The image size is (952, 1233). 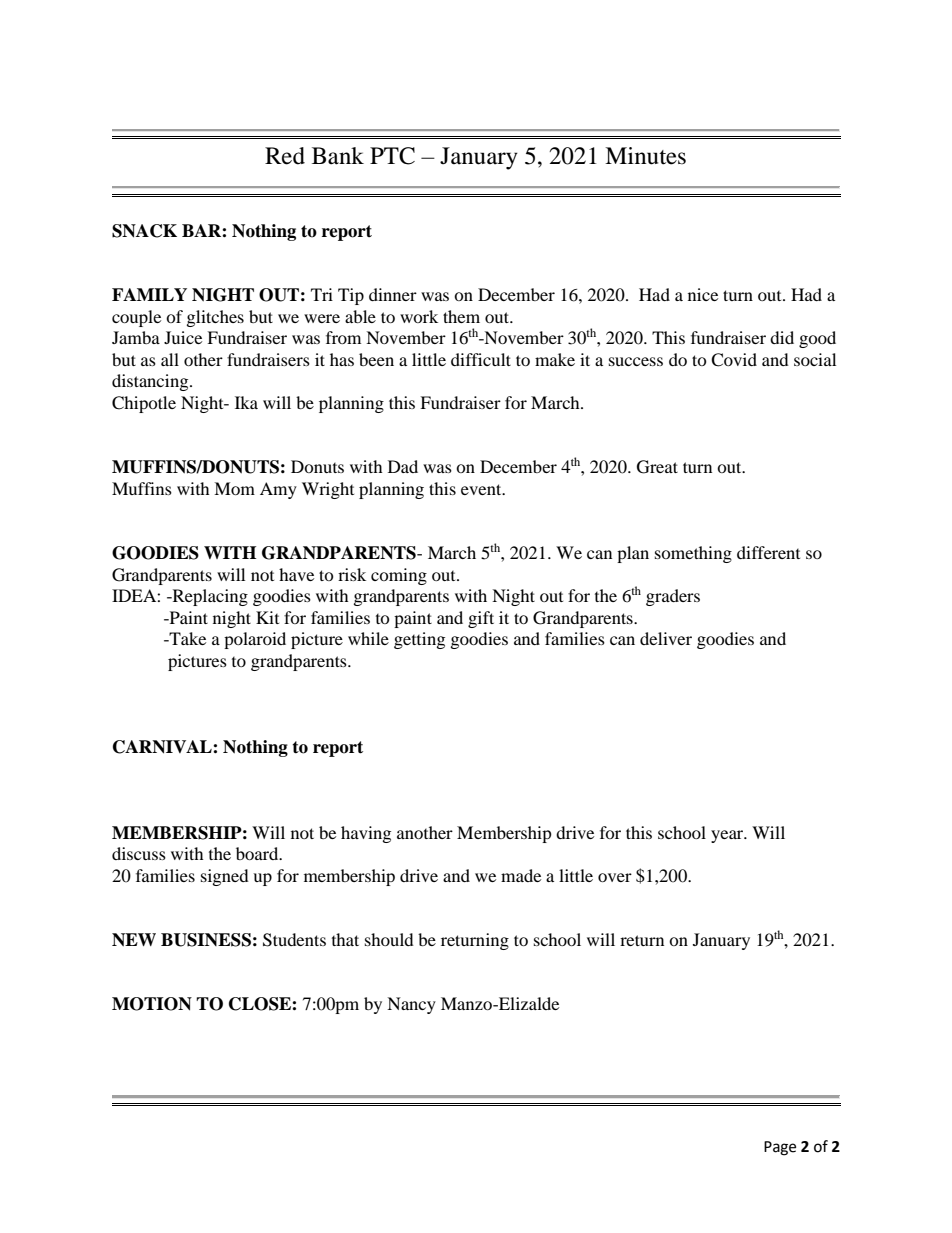 What do you see at coordinates (728, 836) in the page?
I see `year` at bounding box center [728, 836].
